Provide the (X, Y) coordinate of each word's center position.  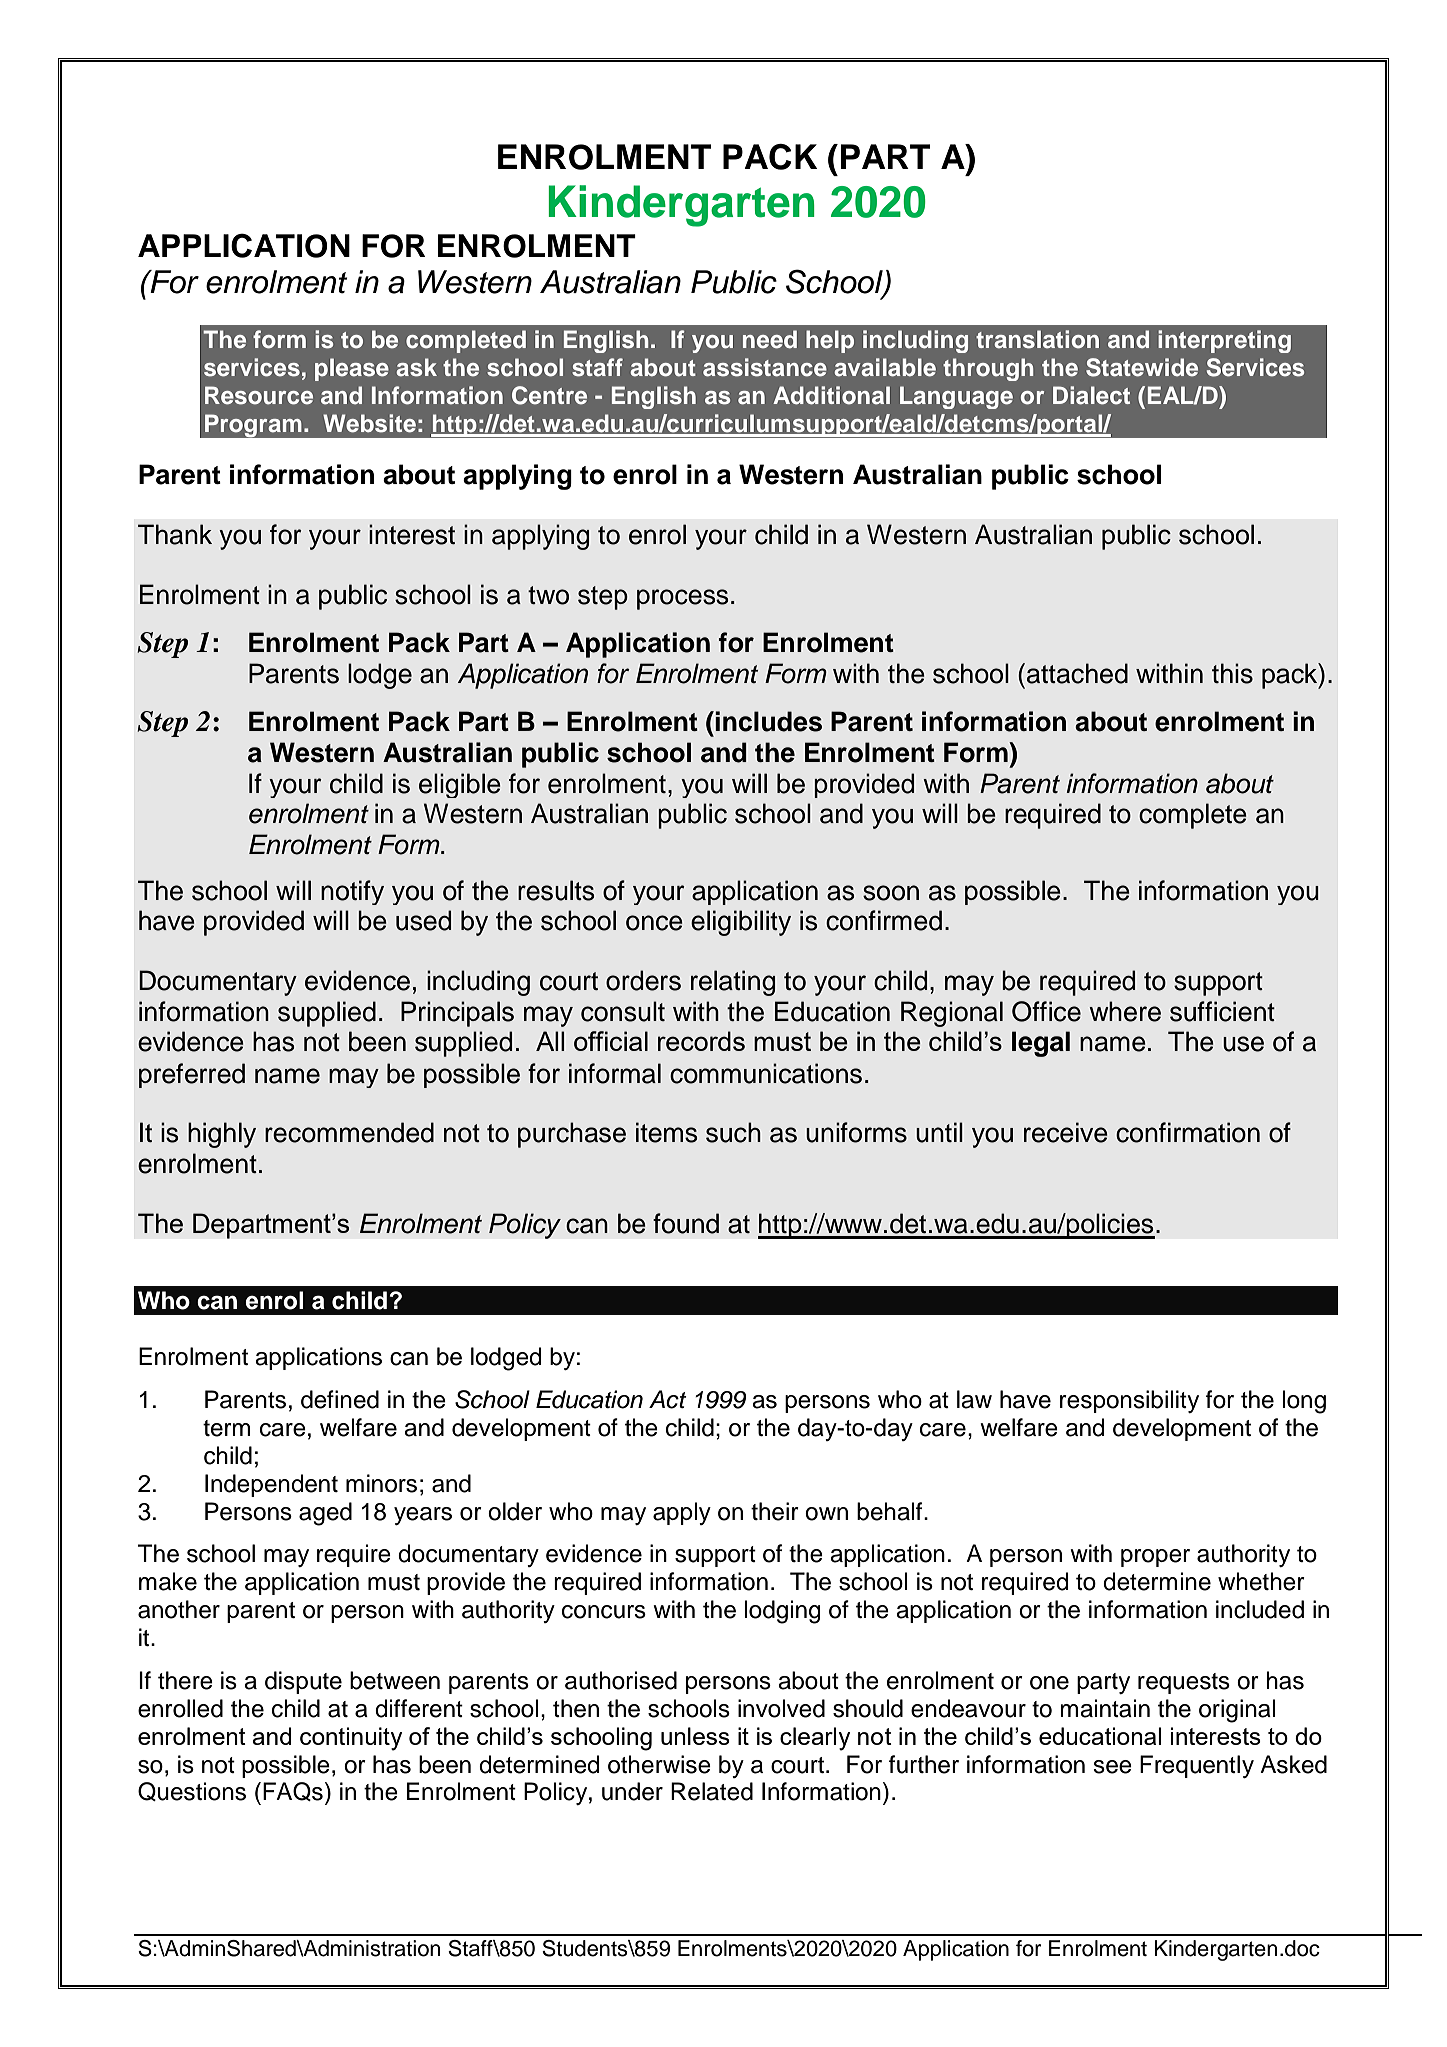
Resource (259, 395)
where (1125, 1011)
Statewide (1142, 367)
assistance (765, 367)
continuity (351, 1739)
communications (766, 1073)
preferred (192, 1075)
